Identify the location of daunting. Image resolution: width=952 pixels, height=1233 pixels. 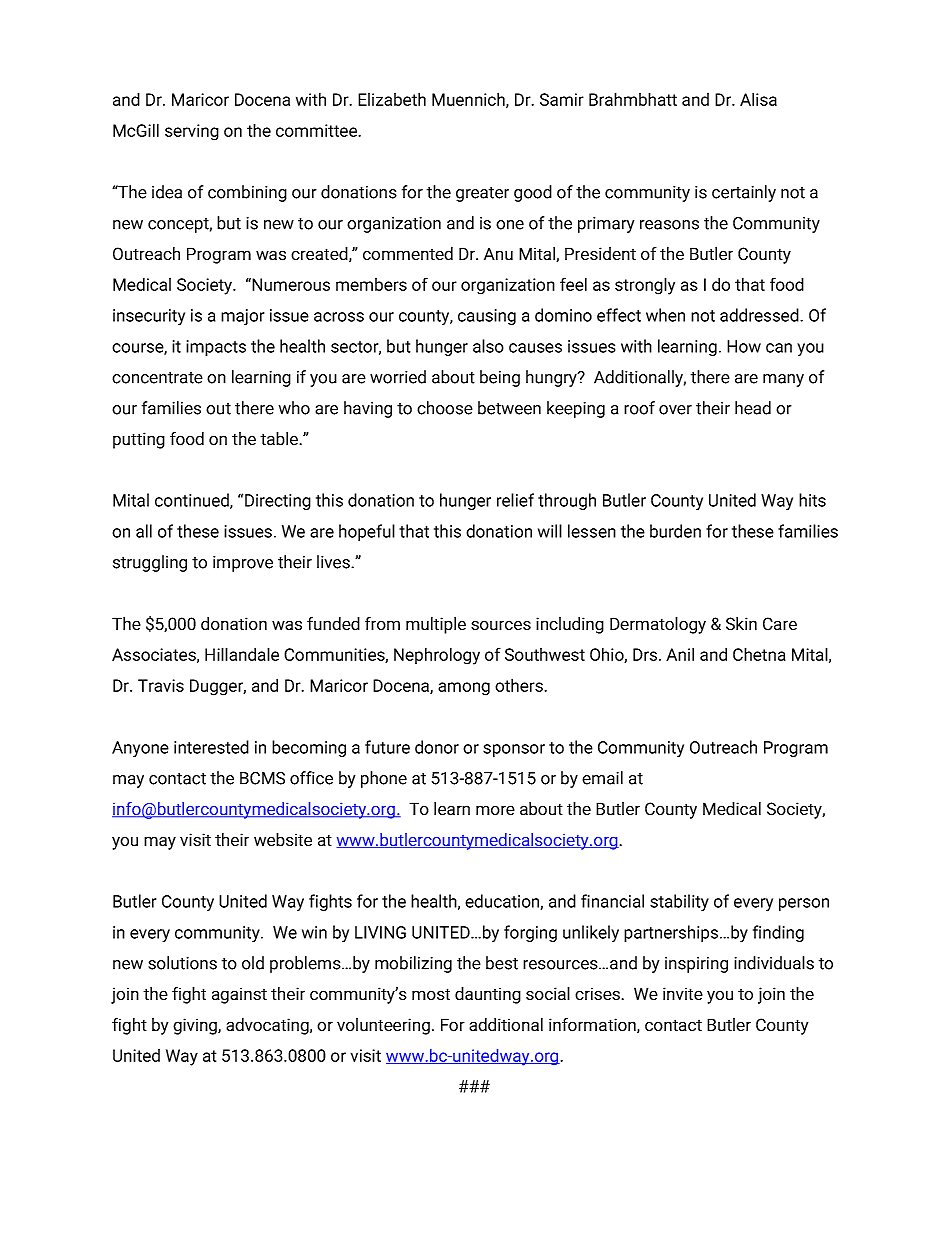
(488, 995).
